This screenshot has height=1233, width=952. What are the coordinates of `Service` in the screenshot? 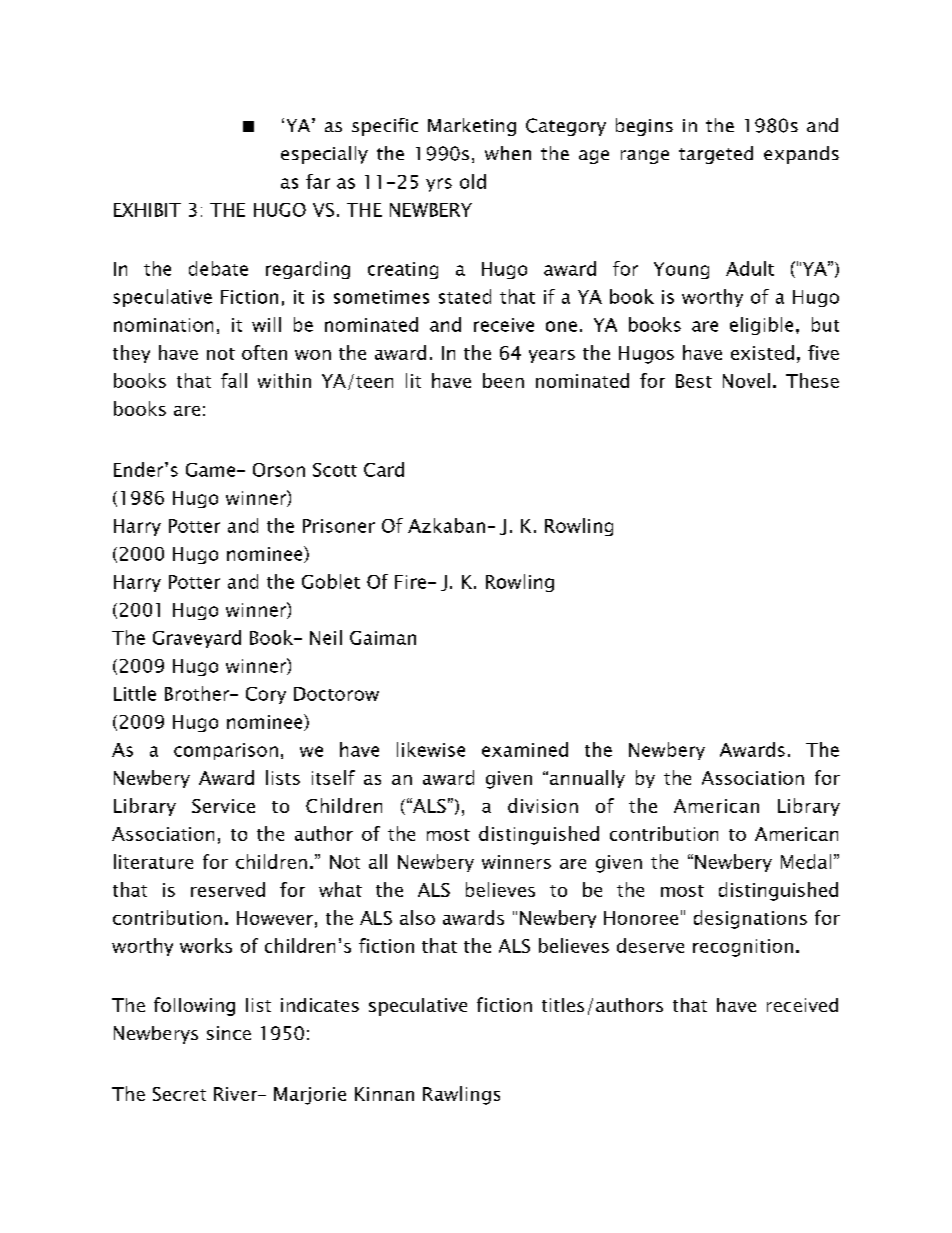 It's located at (223, 806).
